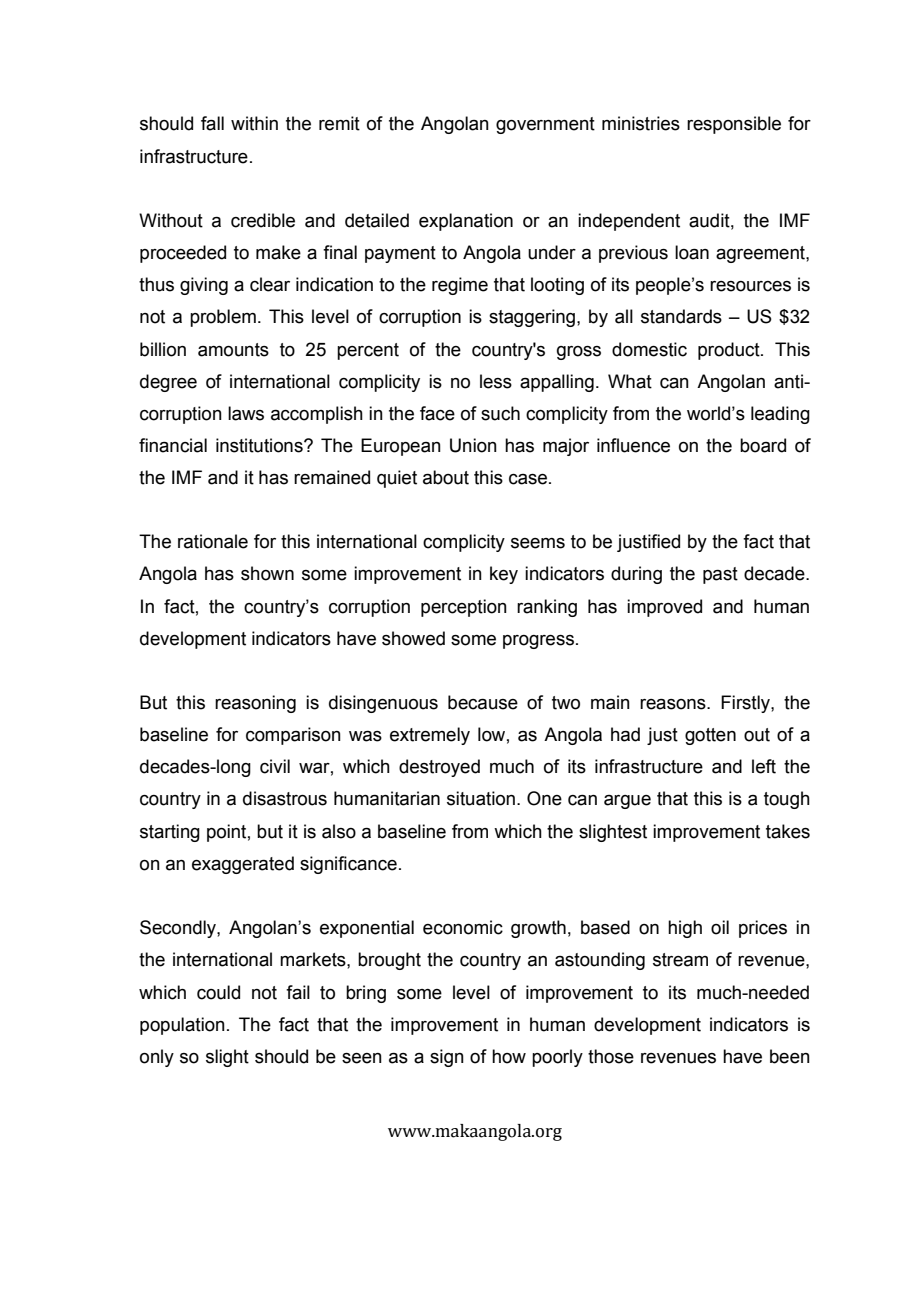  I want to click on fall, so click(212, 123).
